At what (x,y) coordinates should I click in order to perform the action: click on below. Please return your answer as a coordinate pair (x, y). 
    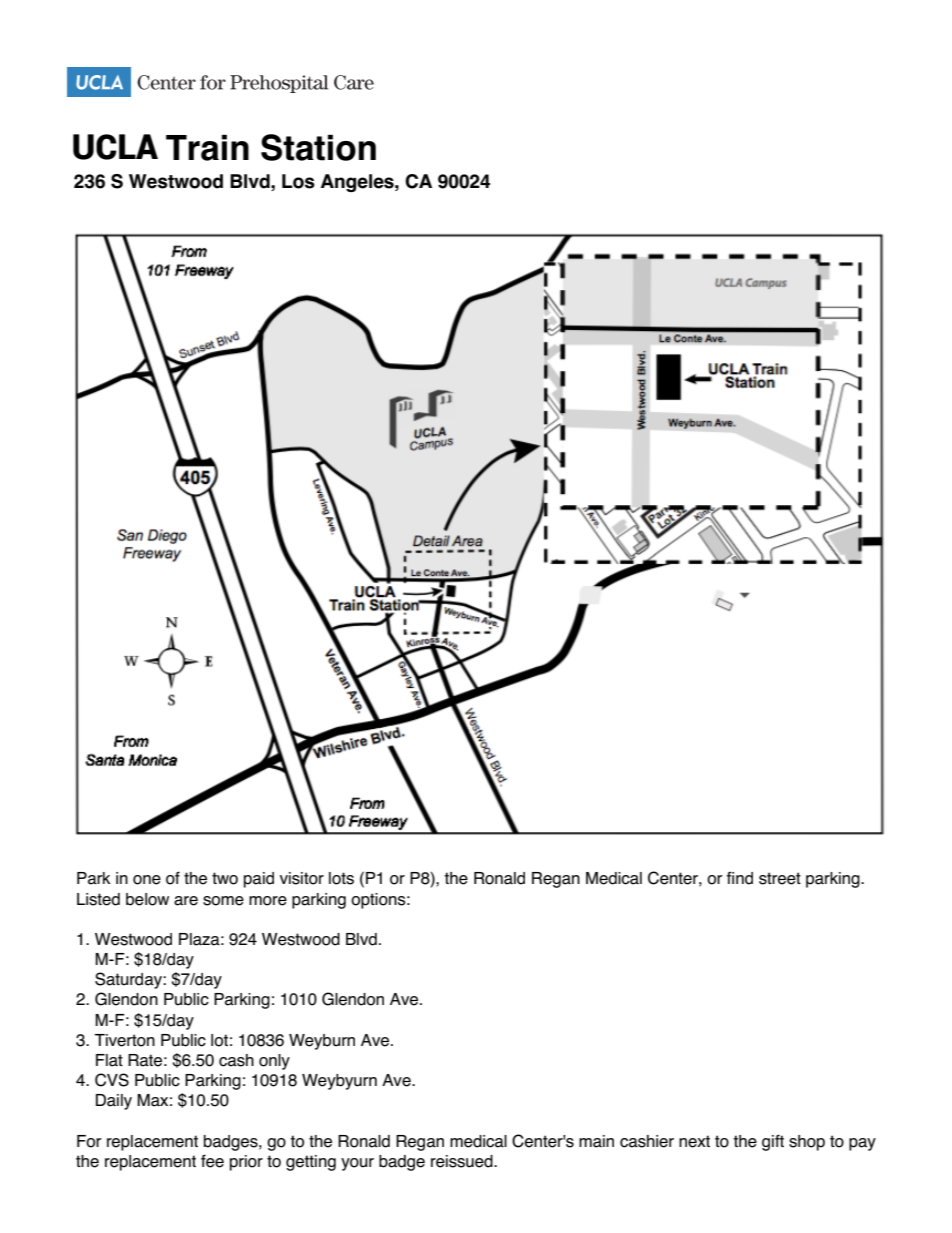
    Looking at the image, I should click on (147, 899).
